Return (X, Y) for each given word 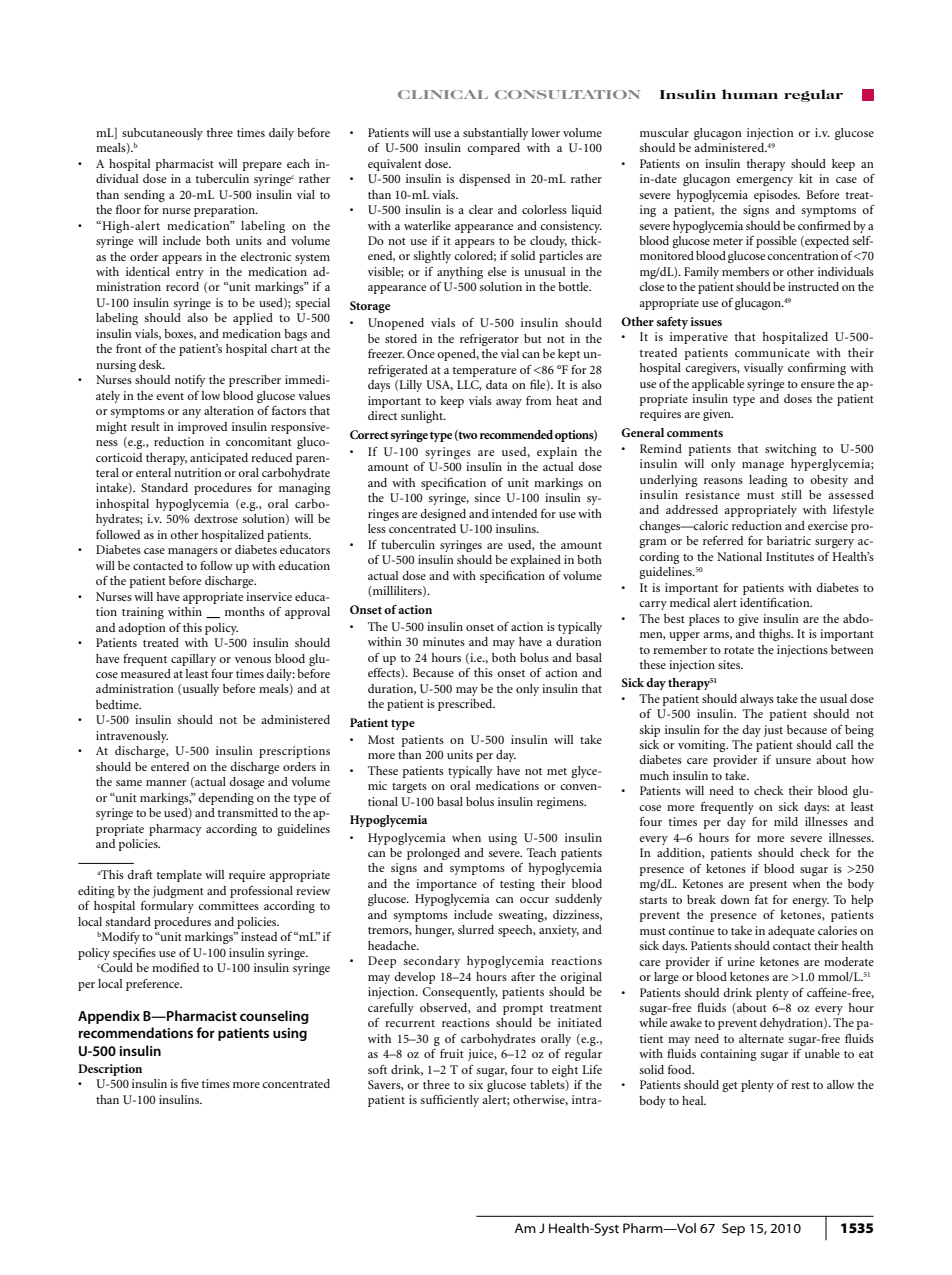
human (750, 94)
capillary (193, 660)
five (190, 1083)
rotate (739, 650)
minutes (444, 641)
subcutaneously (162, 134)
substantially (496, 134)
